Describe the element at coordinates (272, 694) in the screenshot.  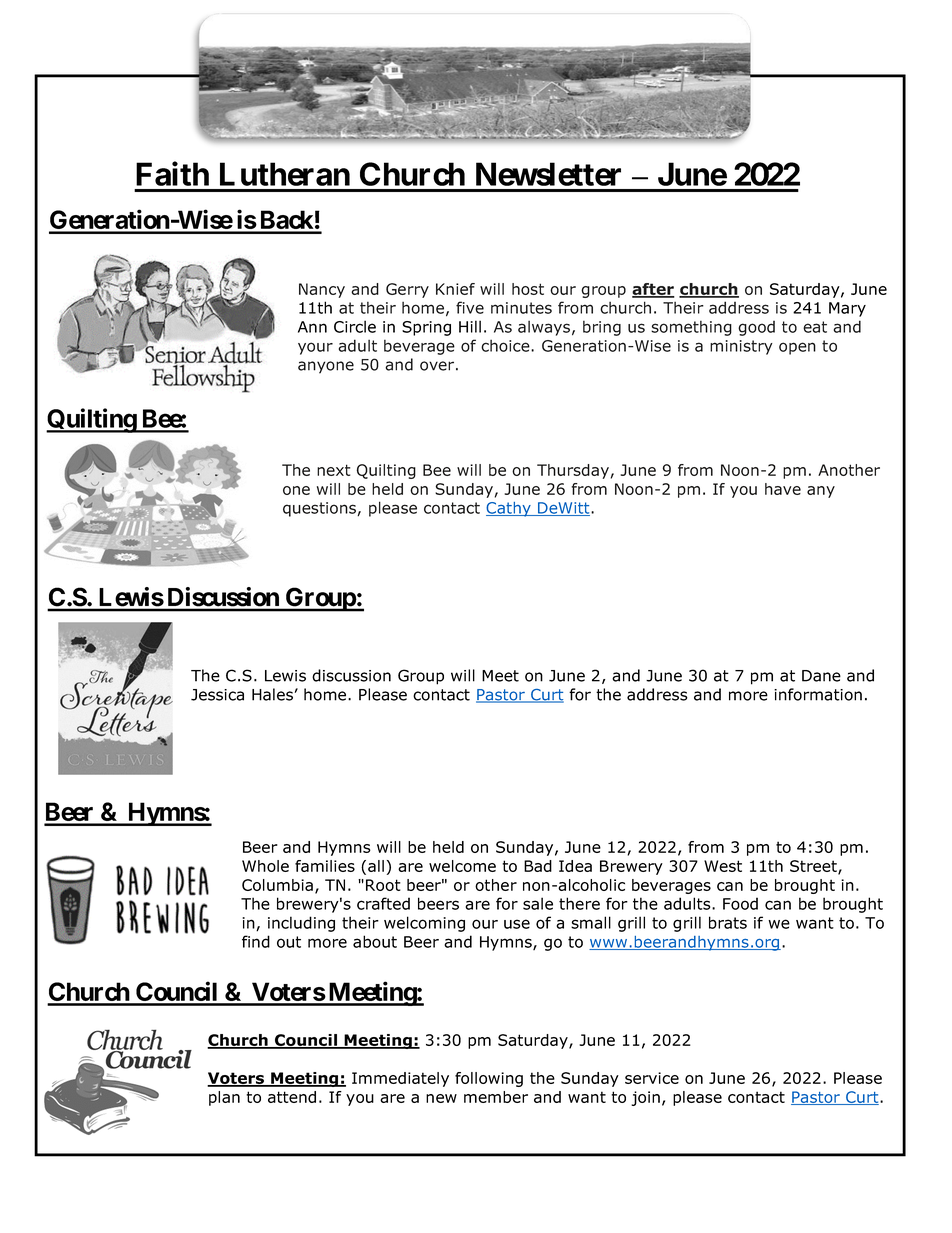
I see `Hales` at that location.
